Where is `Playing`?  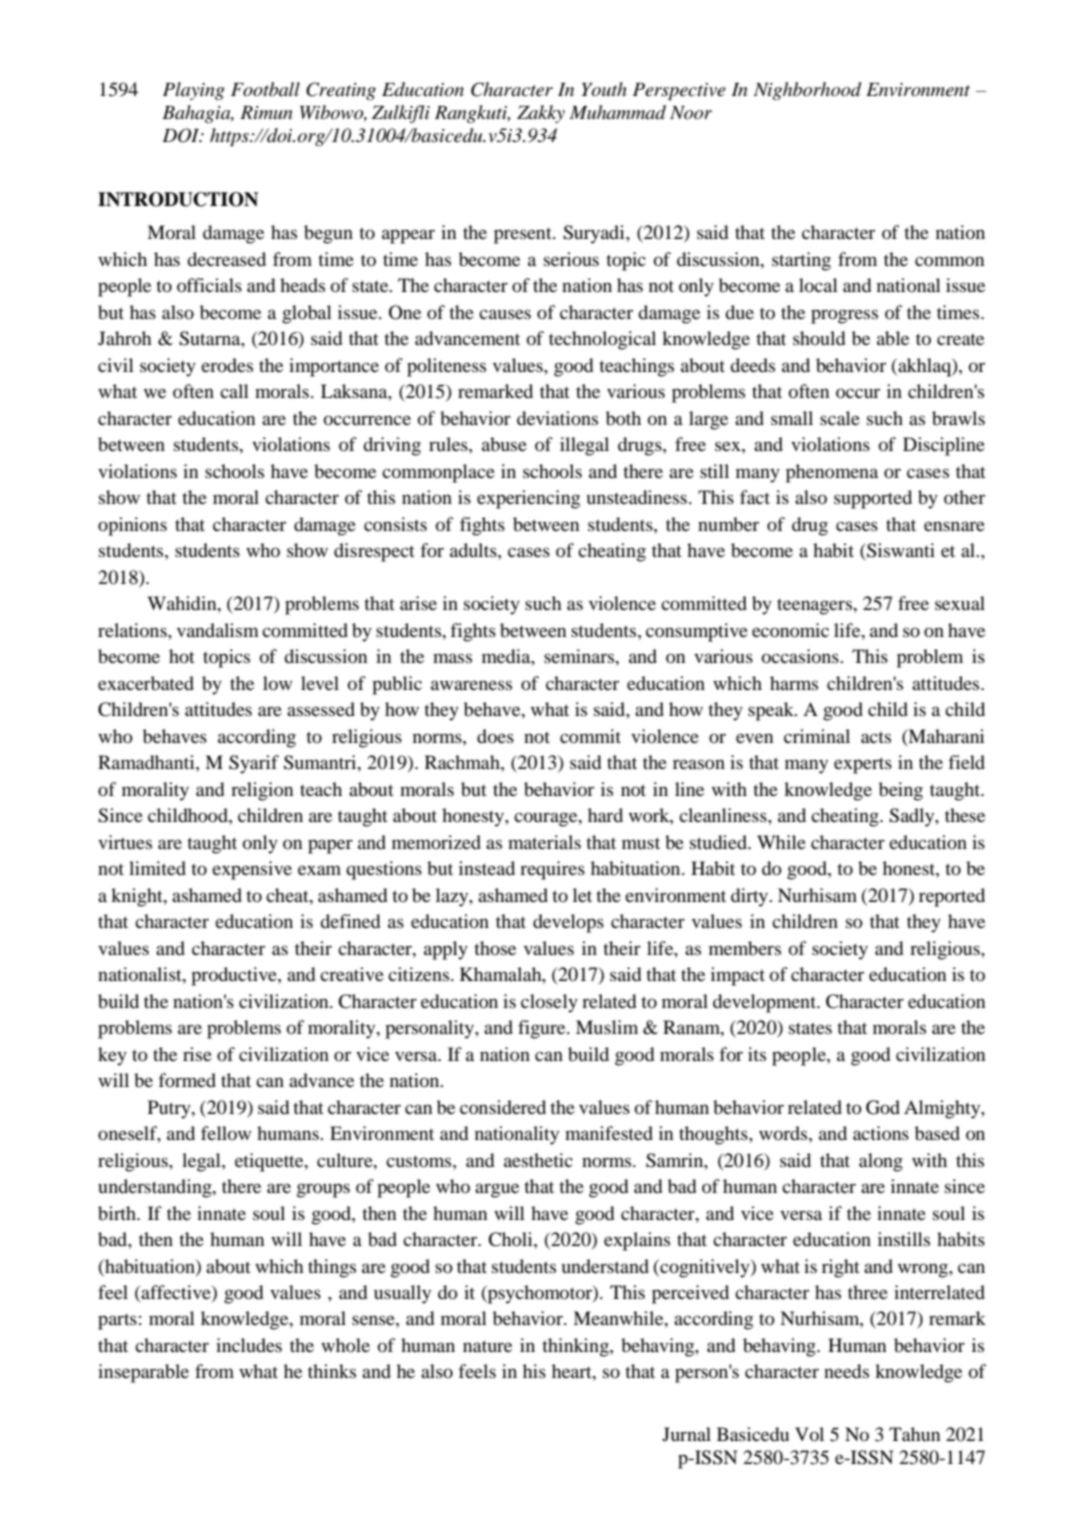
Playing is located at coordinates (194, 91).
